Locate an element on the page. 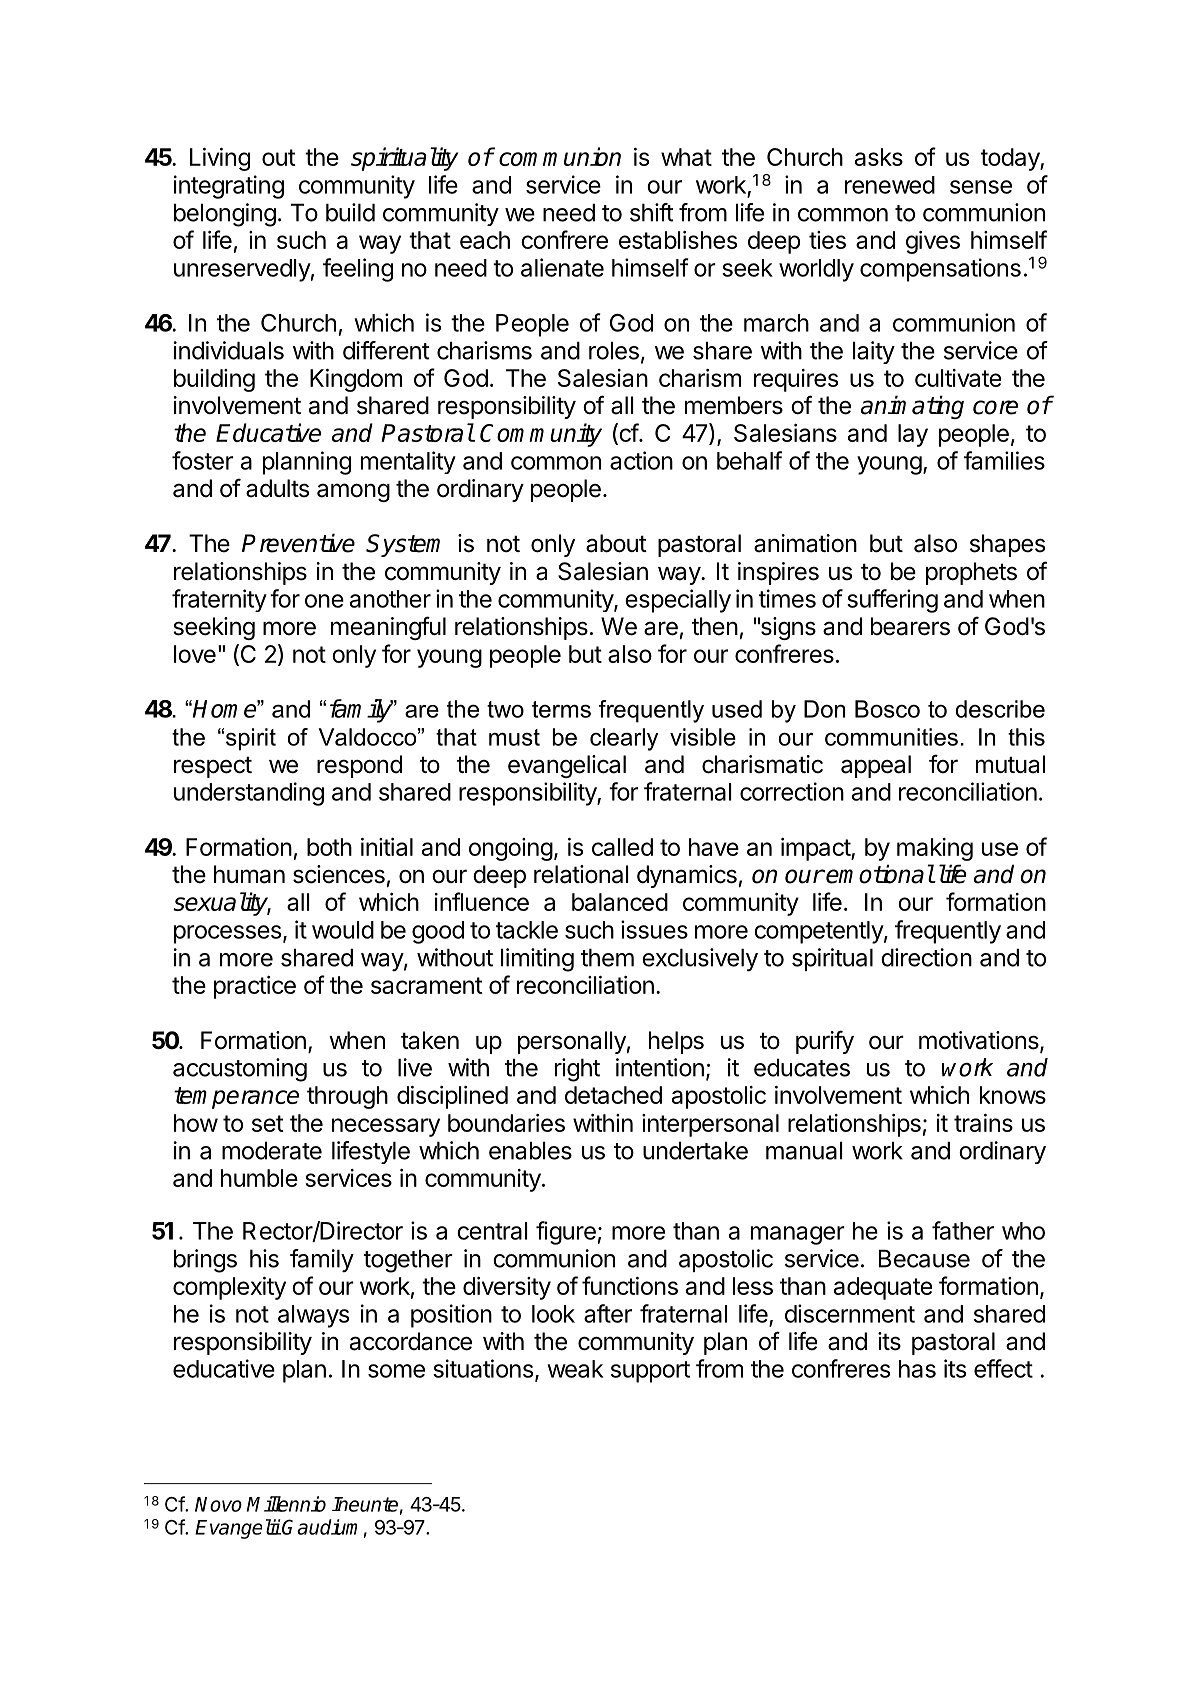 The width and height of the document is (1190, 1683). has is located at coordinates (917, 1369).
